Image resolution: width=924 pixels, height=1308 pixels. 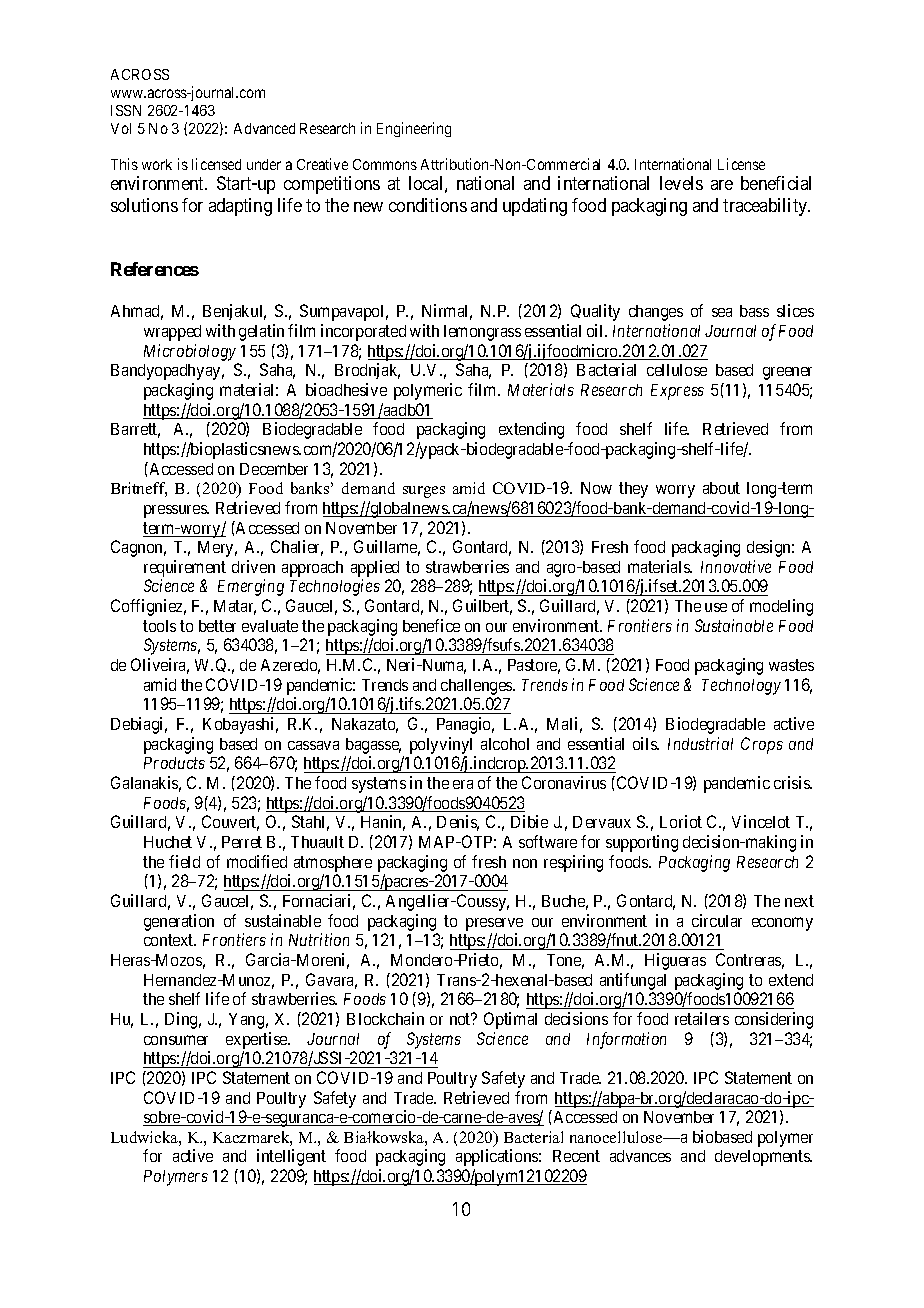 What do you see at coordinates (184, 861) in the document?
I see `field` at bounding box center [184, 861].
